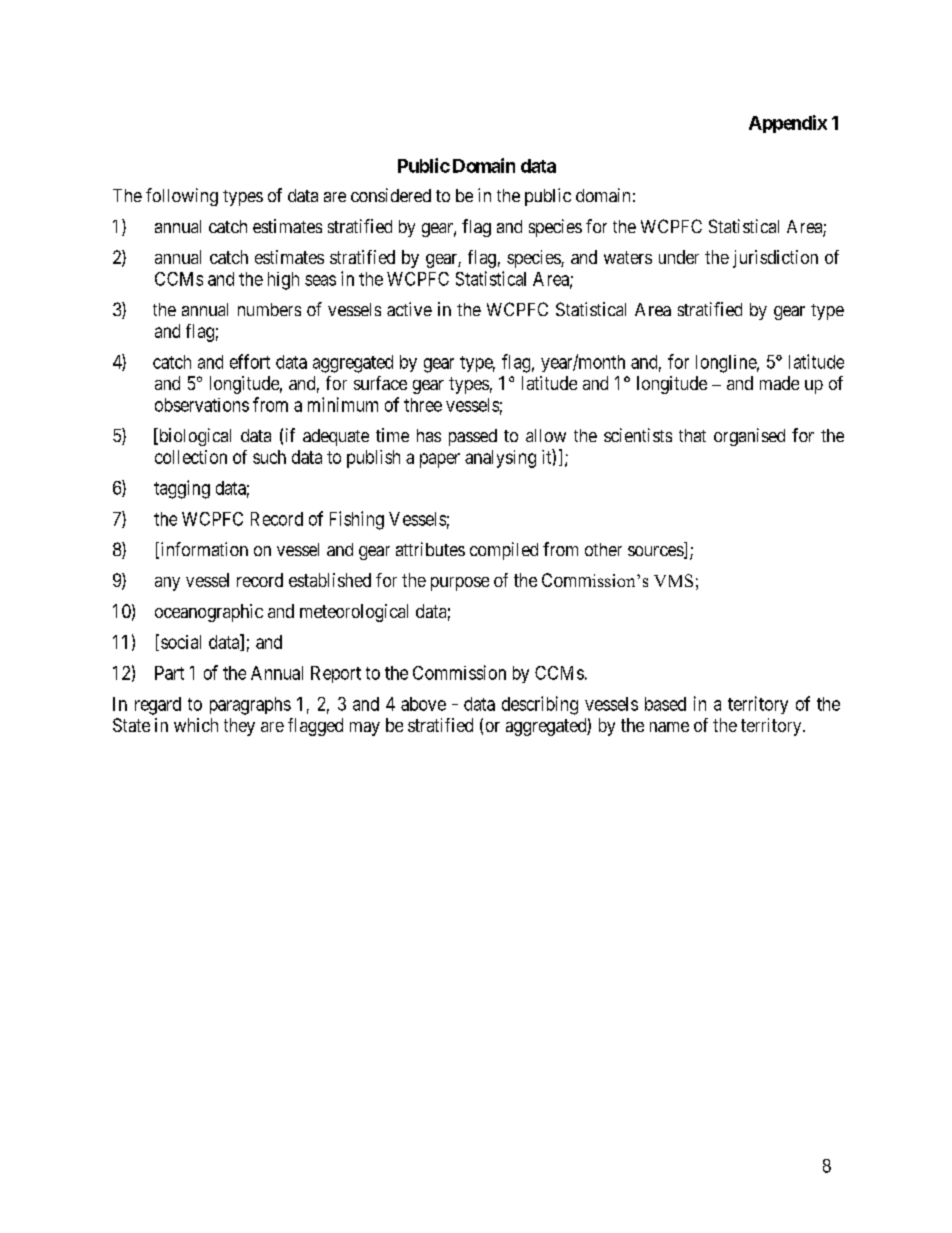  What do you see at coordinates (440, 460) in the image?
I see `paper` at bounding box center [440, 460].
